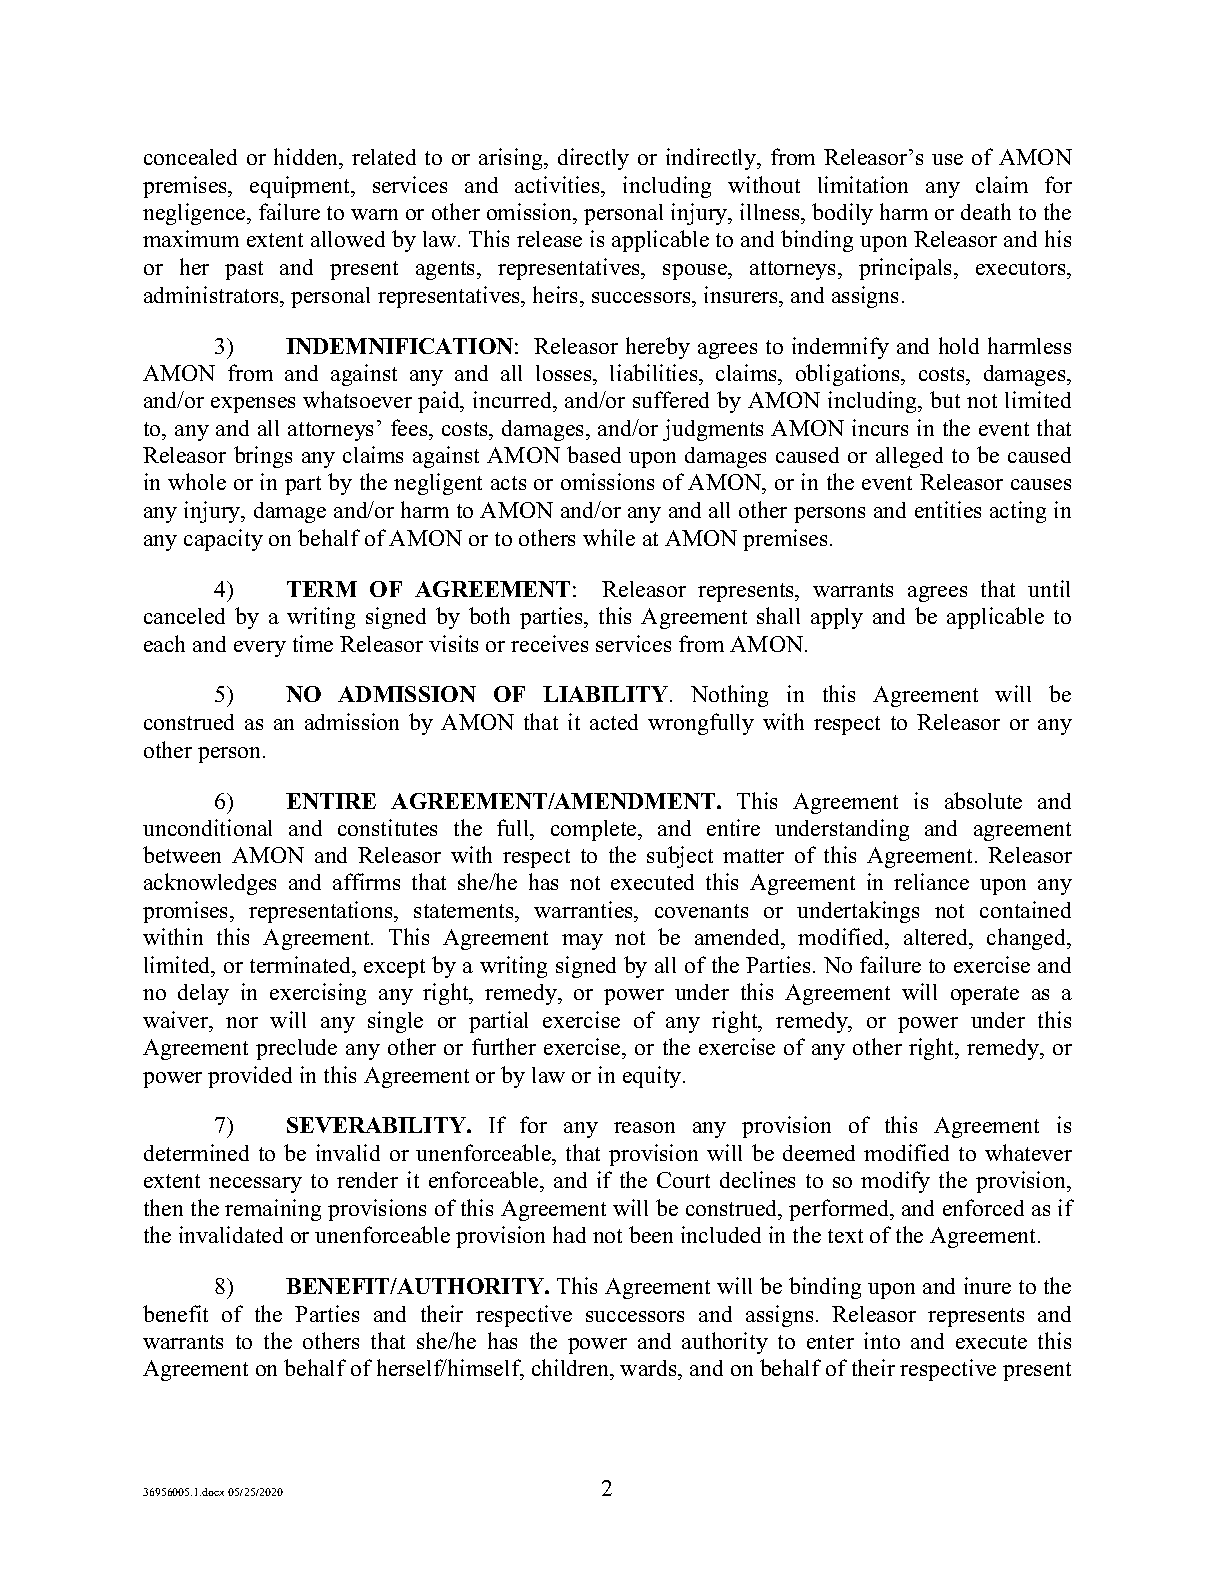  I want to click on children, so click(571, 1369).
